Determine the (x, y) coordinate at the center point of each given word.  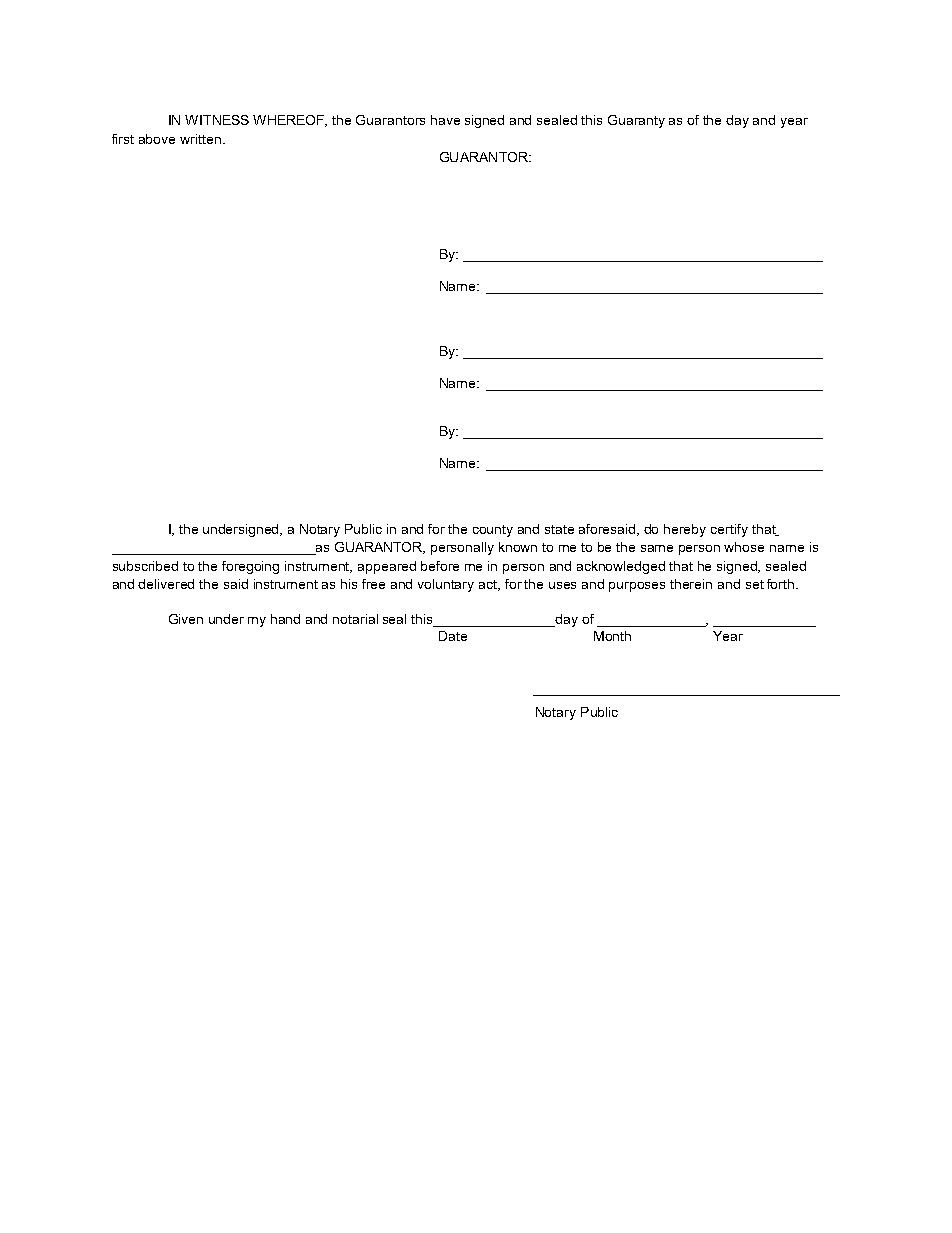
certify (729, 530)
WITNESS (217, 120)
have (445, 120)
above (157, 139)
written (200, 139)
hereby (685, 530)
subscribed (145, 566)
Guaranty (636, 121)
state (559, 529)
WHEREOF (290, 121)
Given (186, 619)
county (493, 531)
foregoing (250, 567)
